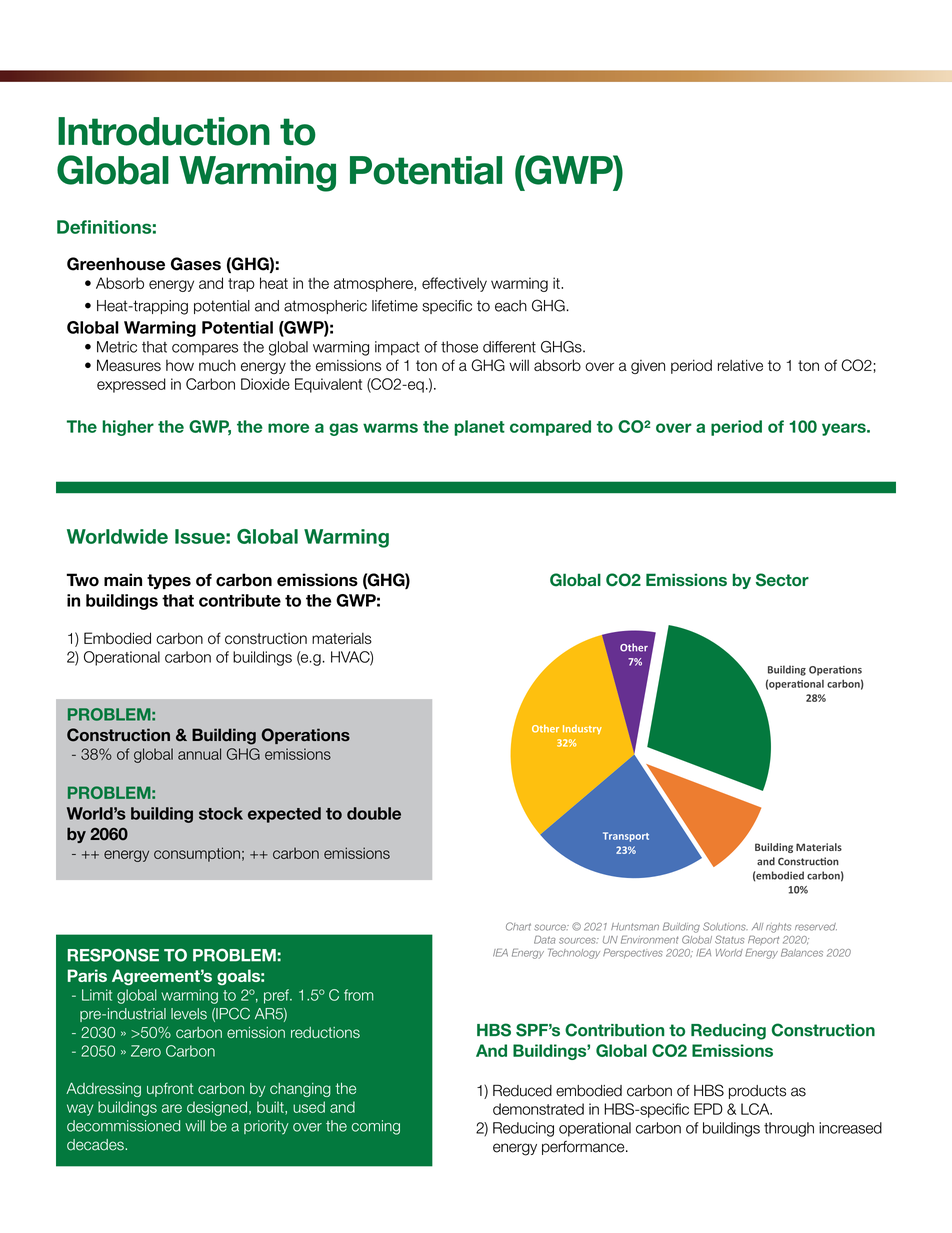 The image size is (952, 1233). What do you see at coordinates (757, 926) in the document?
I see `All` at bounding box center [757, 926].
